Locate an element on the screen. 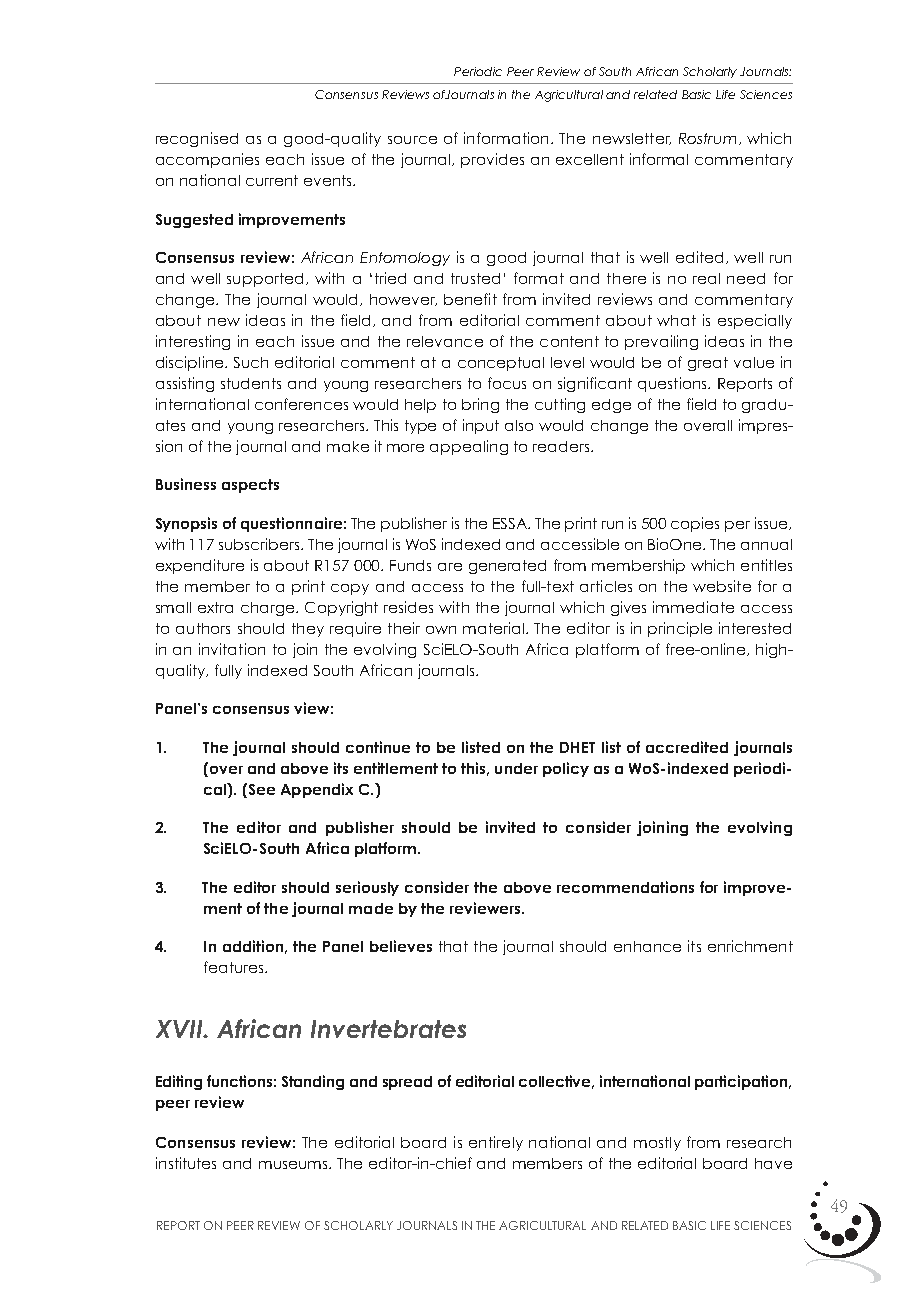 The width and height of the screenshot is (924, 1307). recommendations is located at coordinates (625, 887).
